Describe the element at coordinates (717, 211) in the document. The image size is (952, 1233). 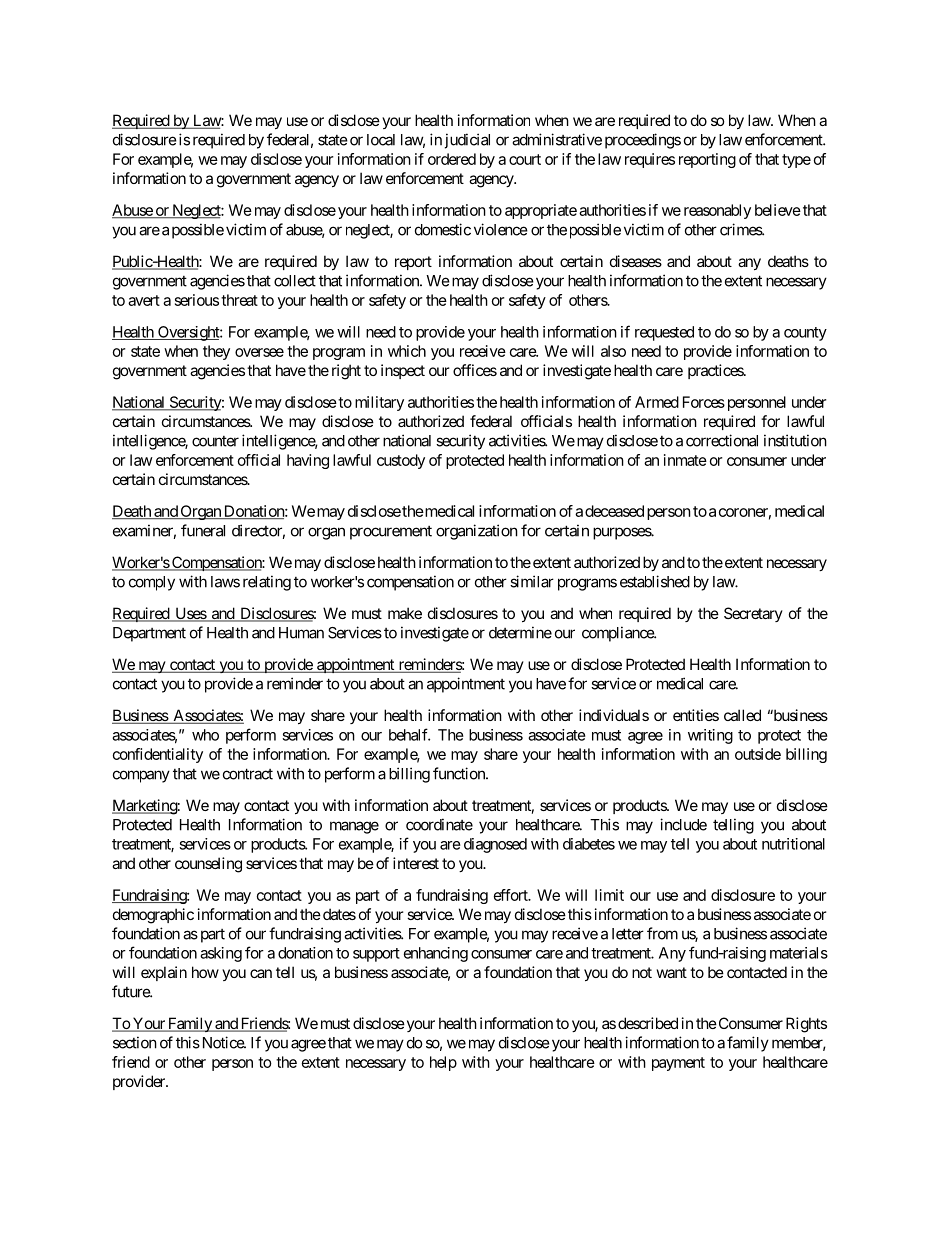
I see `reasonably` at that location.
